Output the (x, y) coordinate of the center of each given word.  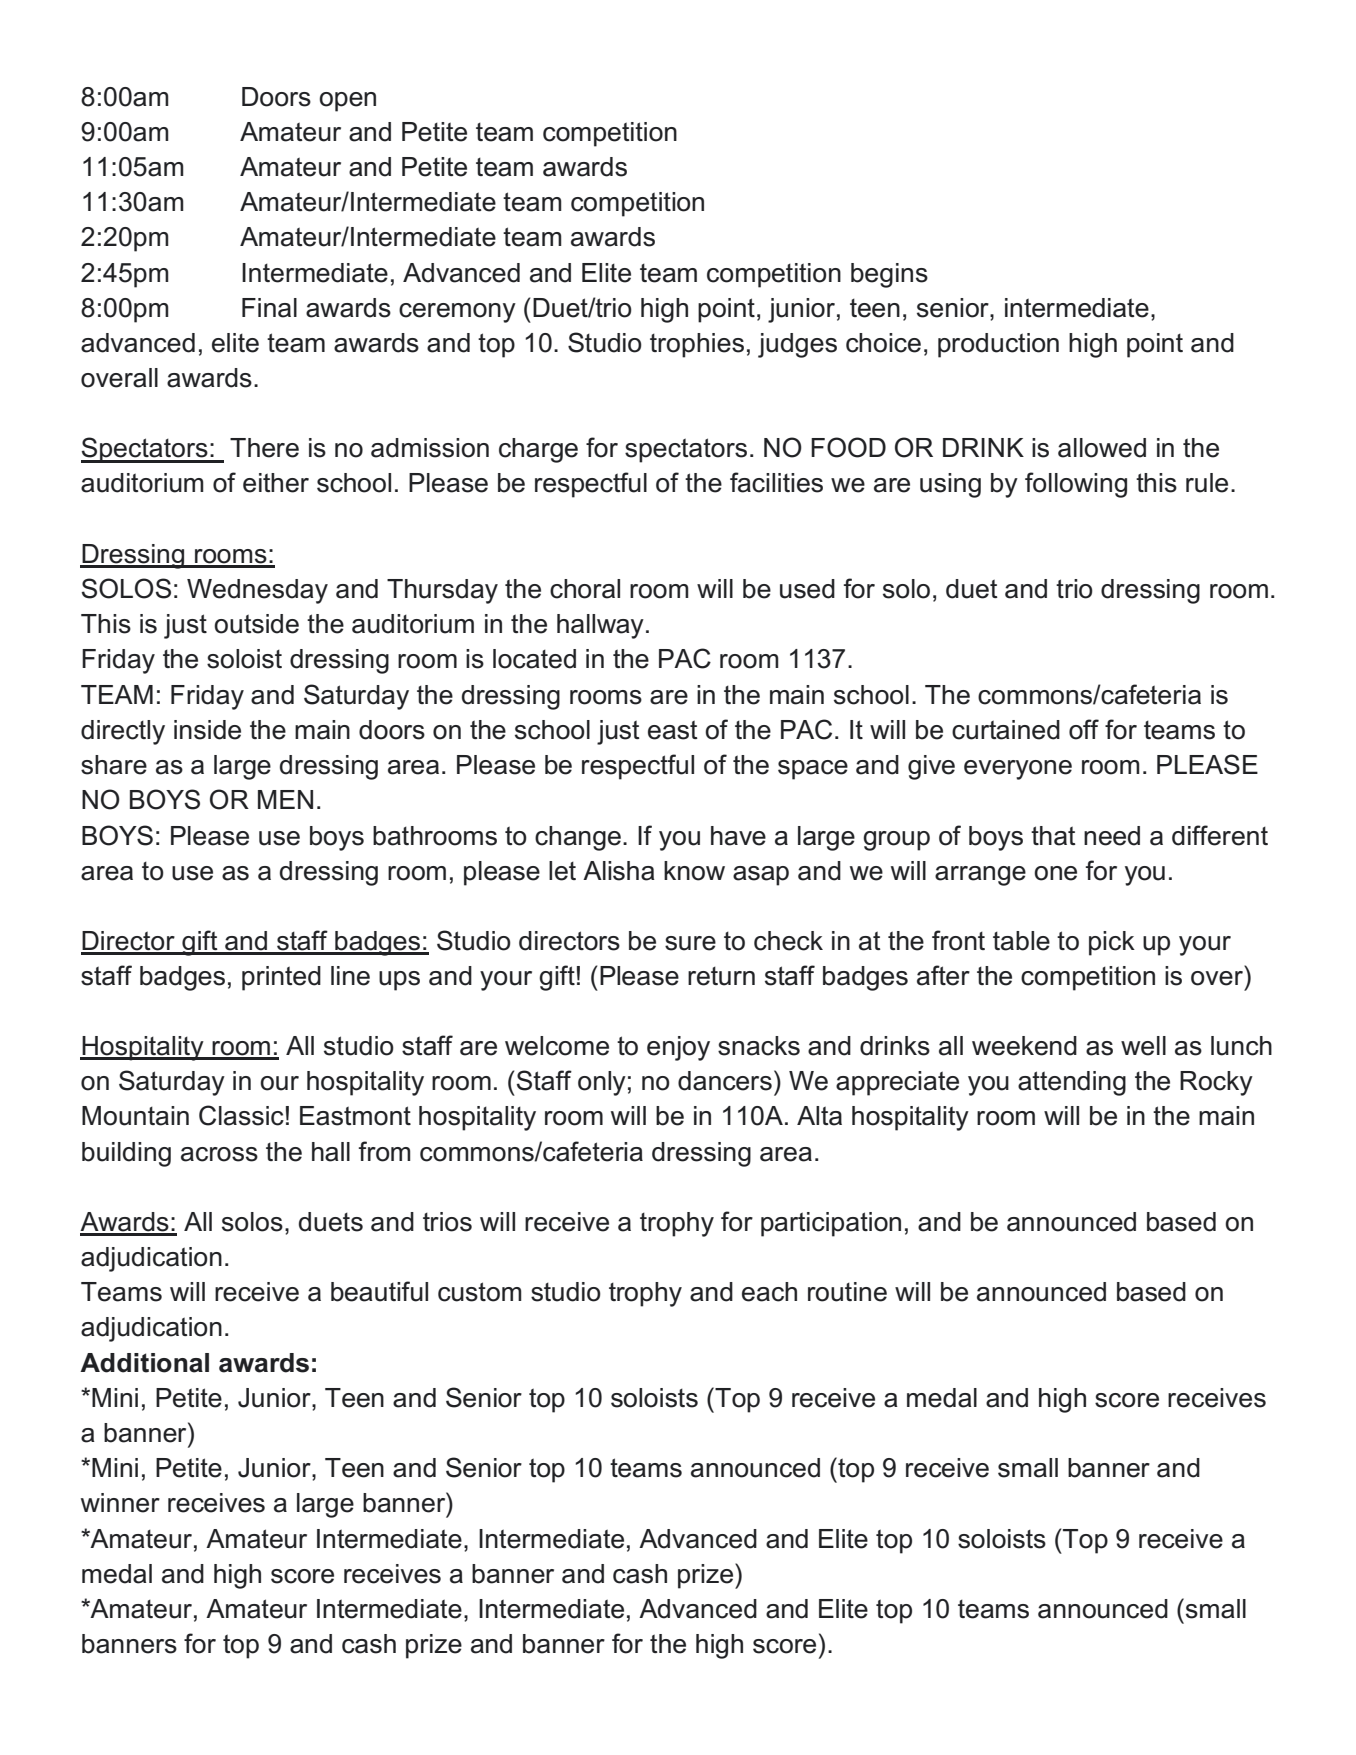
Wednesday (257, 591)
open (347, 102)
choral (585, 589)
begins (889, 275)
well (1143, 1046)
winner (120, 1503)
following (1076, 485)
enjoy (678, 1048)
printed (281, 978)
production (998, 345)
